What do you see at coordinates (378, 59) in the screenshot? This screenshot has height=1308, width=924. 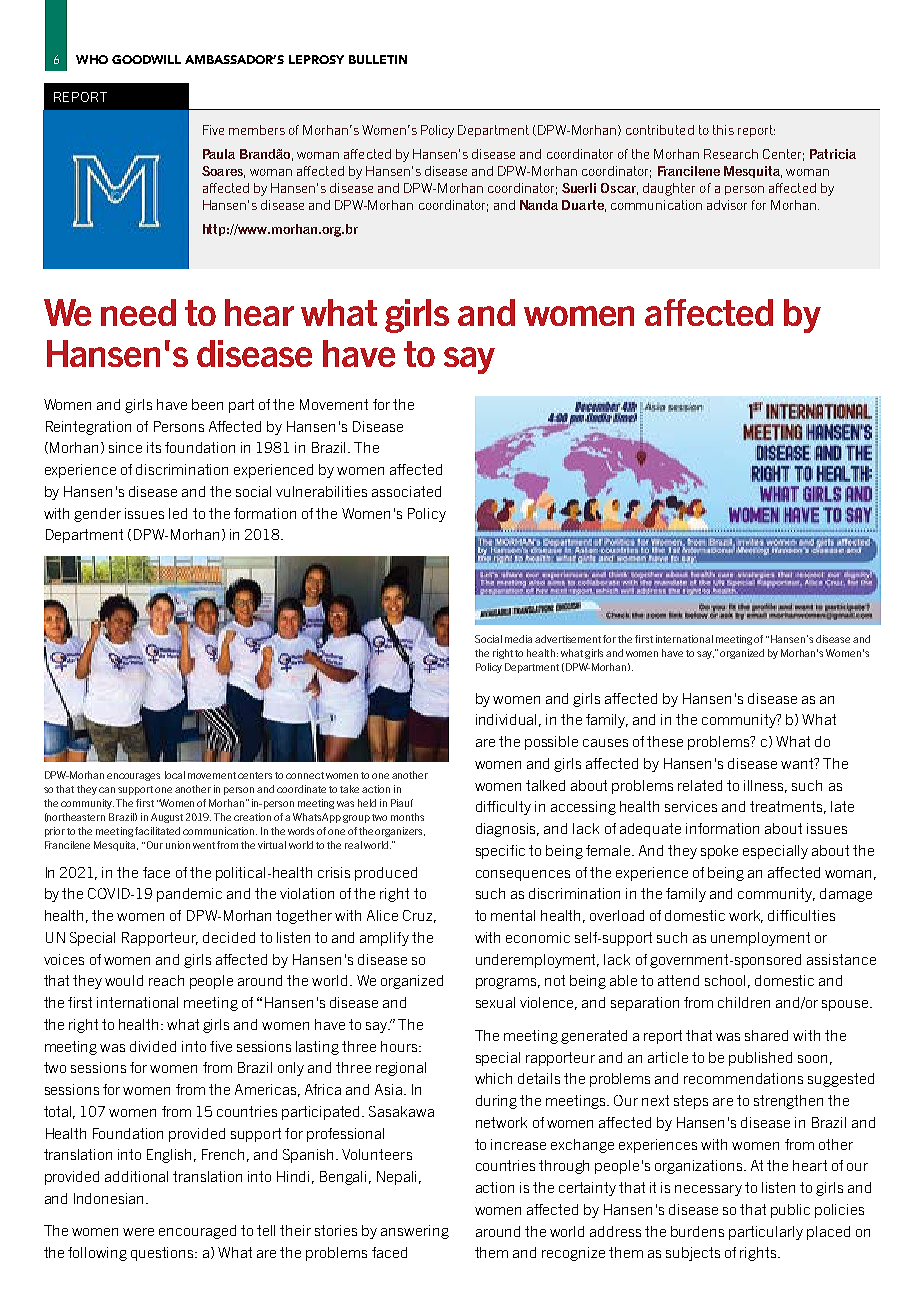 I see `BULLETIN` at bounding box center [378, 59].
